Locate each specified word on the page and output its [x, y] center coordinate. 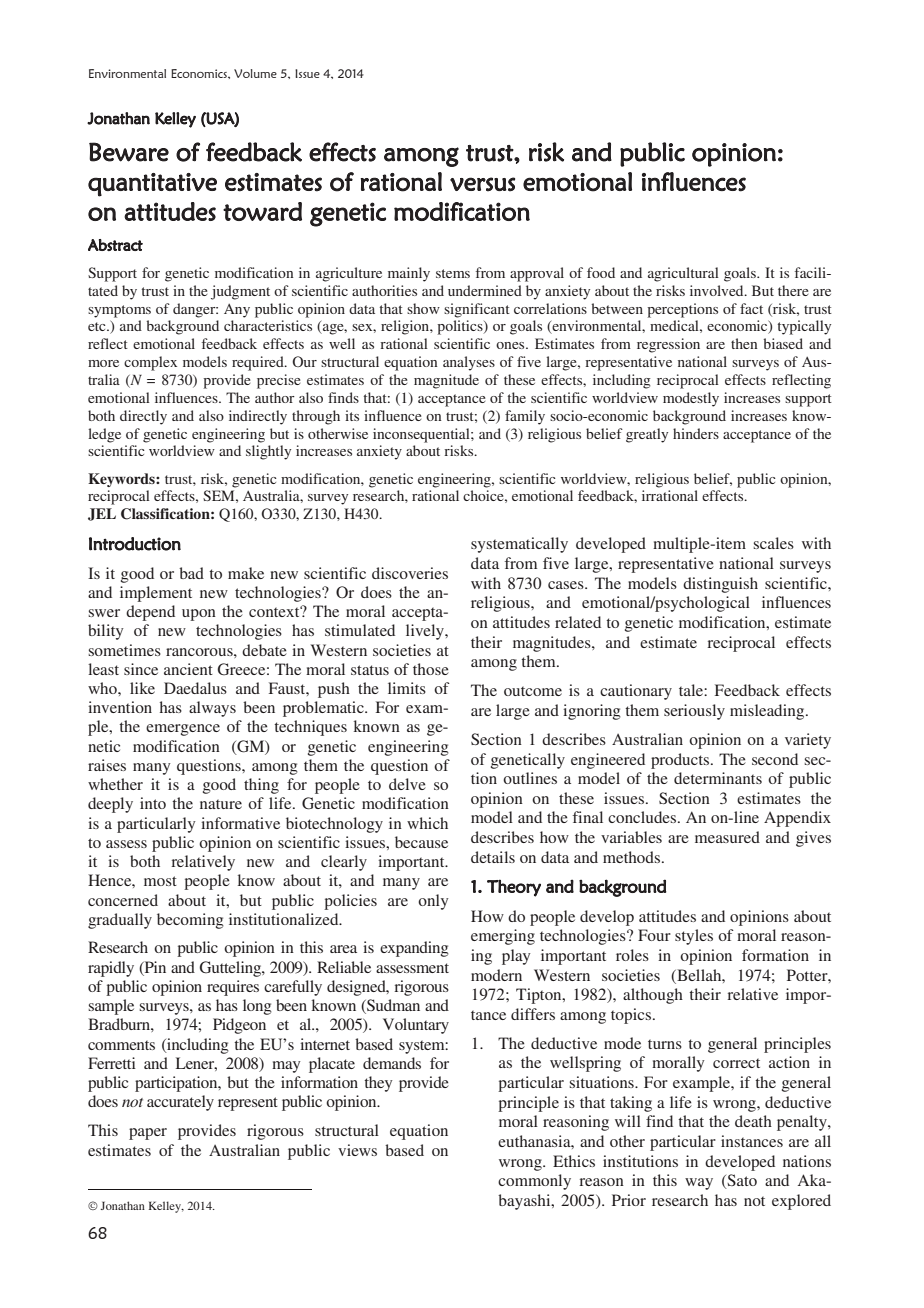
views [357, 1150]
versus [482, 184]
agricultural [683, 274]
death [753, 1121]
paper [148, 1134]
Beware [129, 152]
